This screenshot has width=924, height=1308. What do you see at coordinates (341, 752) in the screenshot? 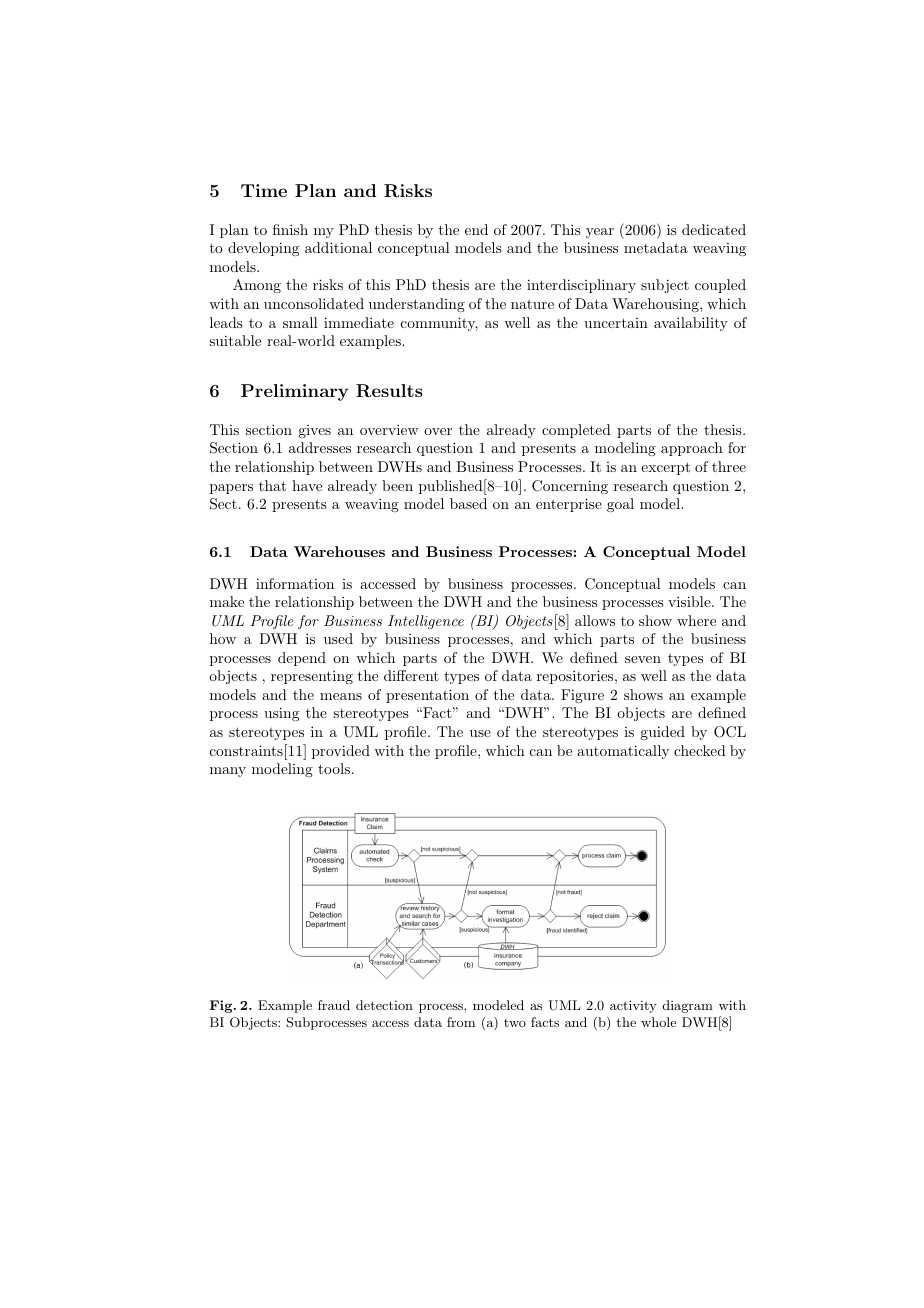
I see `provided` at bounding box center [341, 752].
